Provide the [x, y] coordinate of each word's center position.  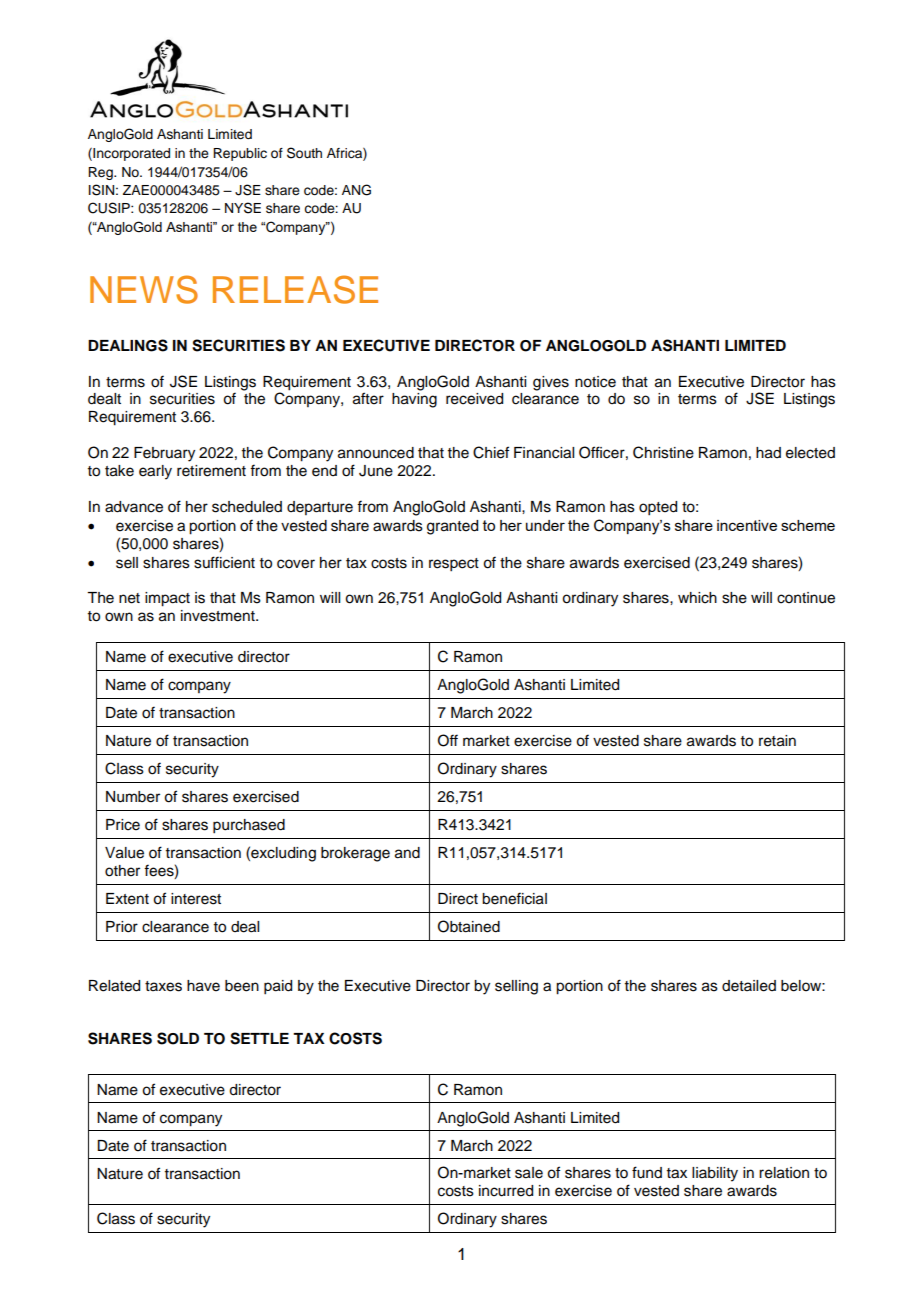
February [164, 454]
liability [715, 1174]
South [304, 153]
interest [196, 899]
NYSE [243, 208]
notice [595, 382]
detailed [749, 986]
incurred [506, 1191]
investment [219, 616]
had [768, 453]
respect [454, 565]
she [734, 598]
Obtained [469, 926]
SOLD [178, 1038]
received [474, 399]
